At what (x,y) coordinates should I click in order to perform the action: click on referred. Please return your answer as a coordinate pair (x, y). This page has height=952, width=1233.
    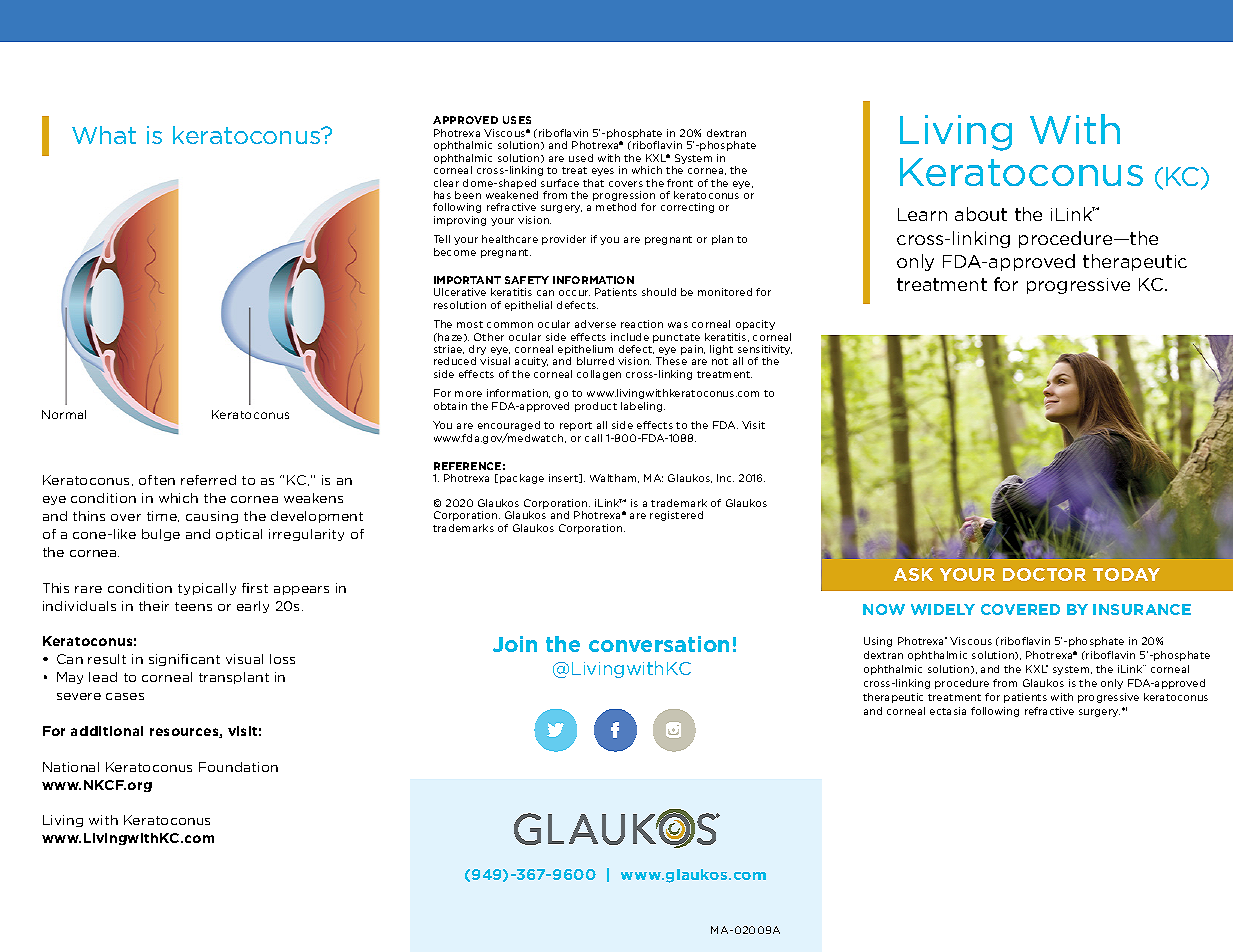
    Looking at the image, I should click on (208, 480).
